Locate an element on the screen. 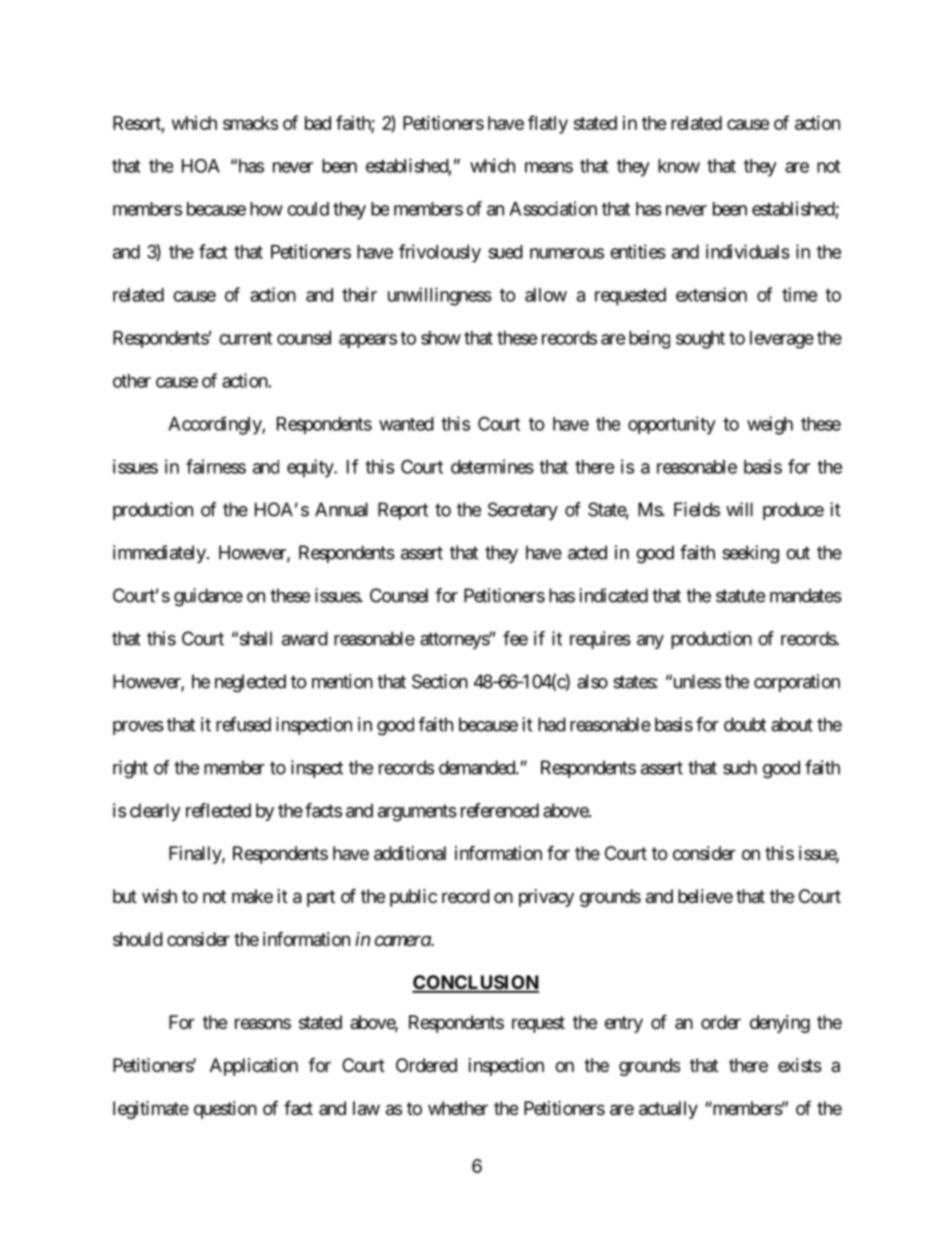 This screenshot has height=1233, width=952. wanted is located at coordinates (406, 424).
